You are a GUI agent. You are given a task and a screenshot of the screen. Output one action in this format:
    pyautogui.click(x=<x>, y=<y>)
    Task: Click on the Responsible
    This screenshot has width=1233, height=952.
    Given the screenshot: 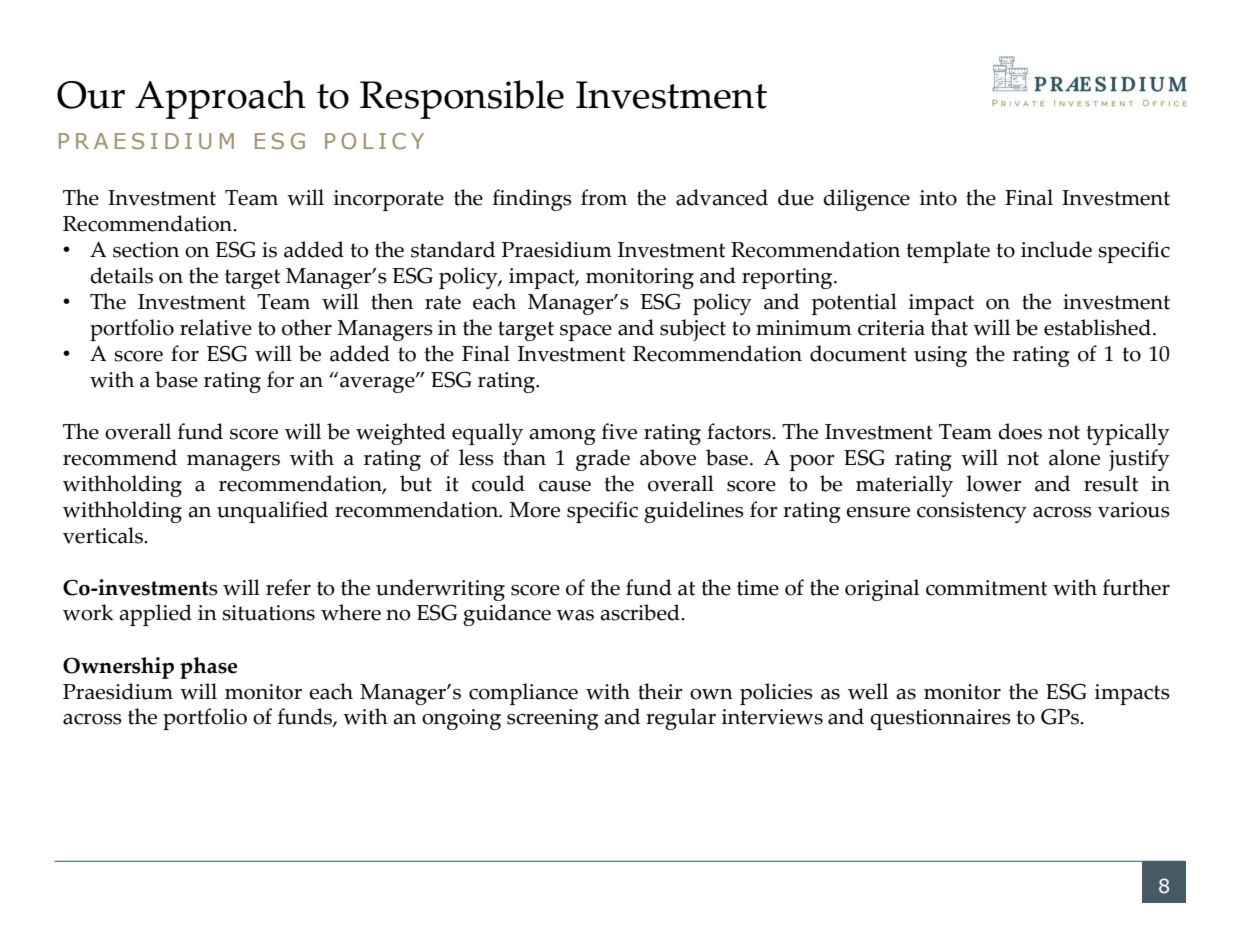 What is the action you would take?
    pyautogui.click(x=462, y=99)
